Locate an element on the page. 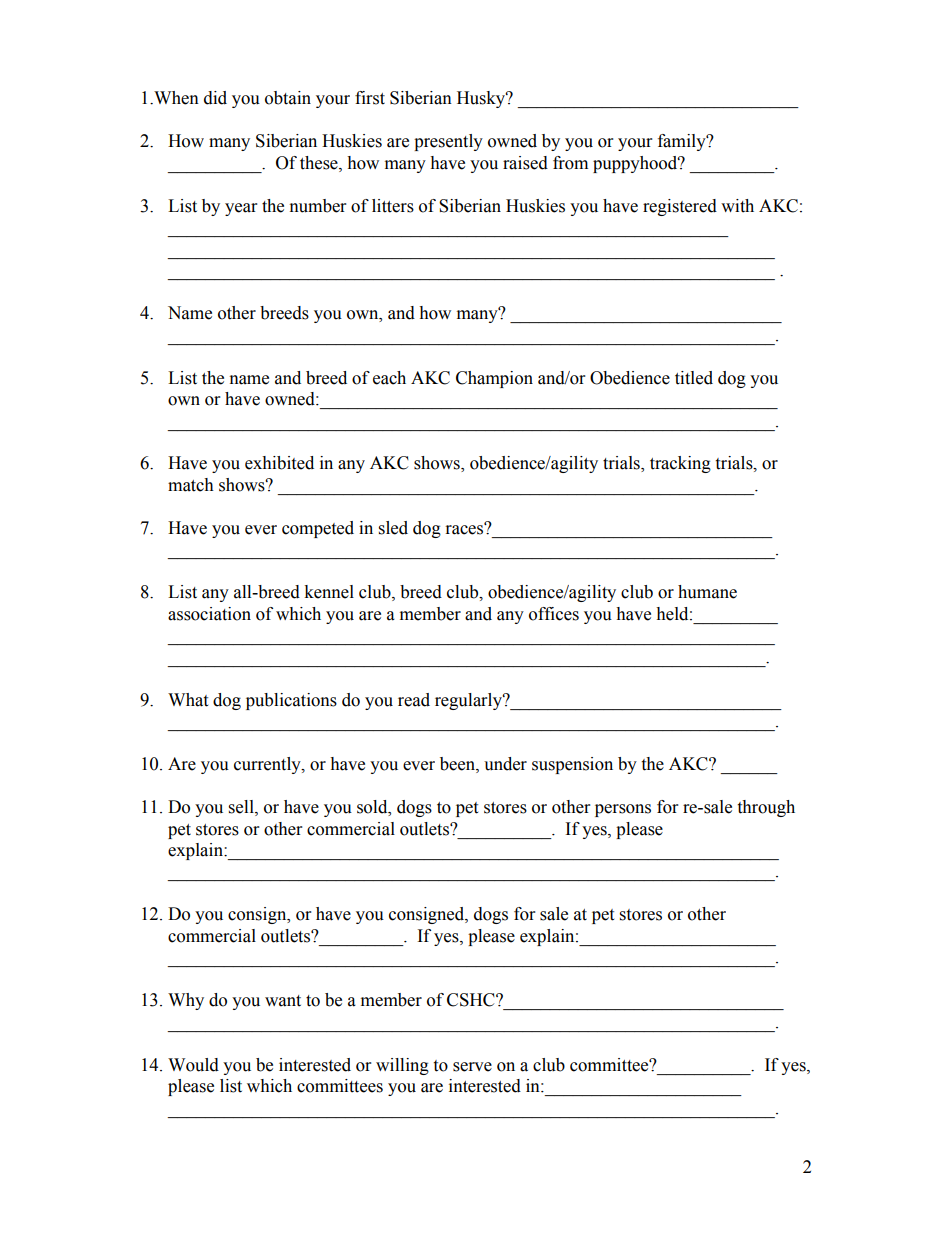 The height and width of the image is (1233, 952). registered is located at coordinates (680, 207).
